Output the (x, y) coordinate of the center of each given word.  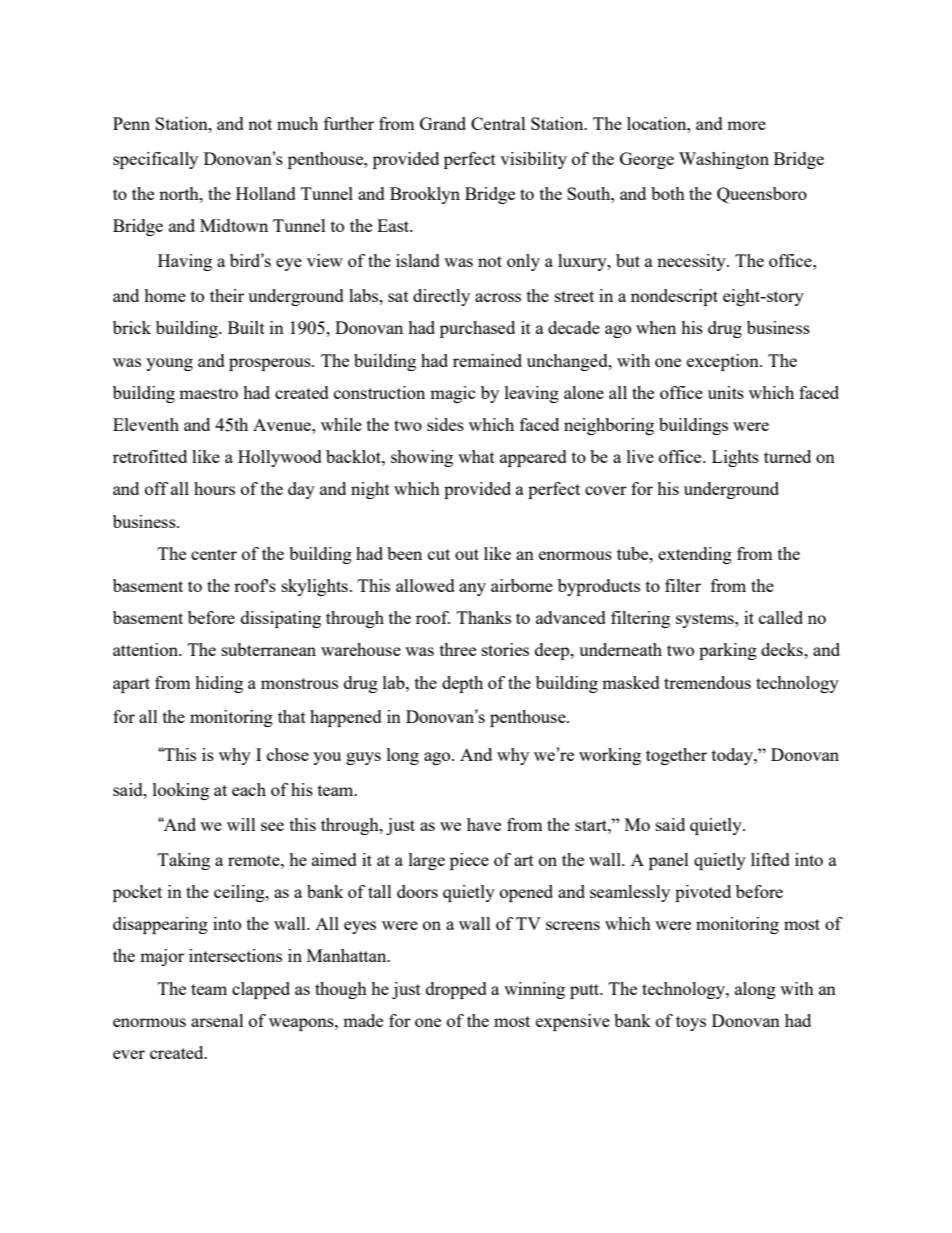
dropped (456, 990)
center (214, 554)
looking (181, 791)
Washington (724, 160)
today (733, 756)
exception (724, 362)
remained (487, 360)
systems (706, 620)
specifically (155, 160)
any (472, 589)
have (484, 824)
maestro (208, 393)
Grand (443, 123)
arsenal (217, 1020)
